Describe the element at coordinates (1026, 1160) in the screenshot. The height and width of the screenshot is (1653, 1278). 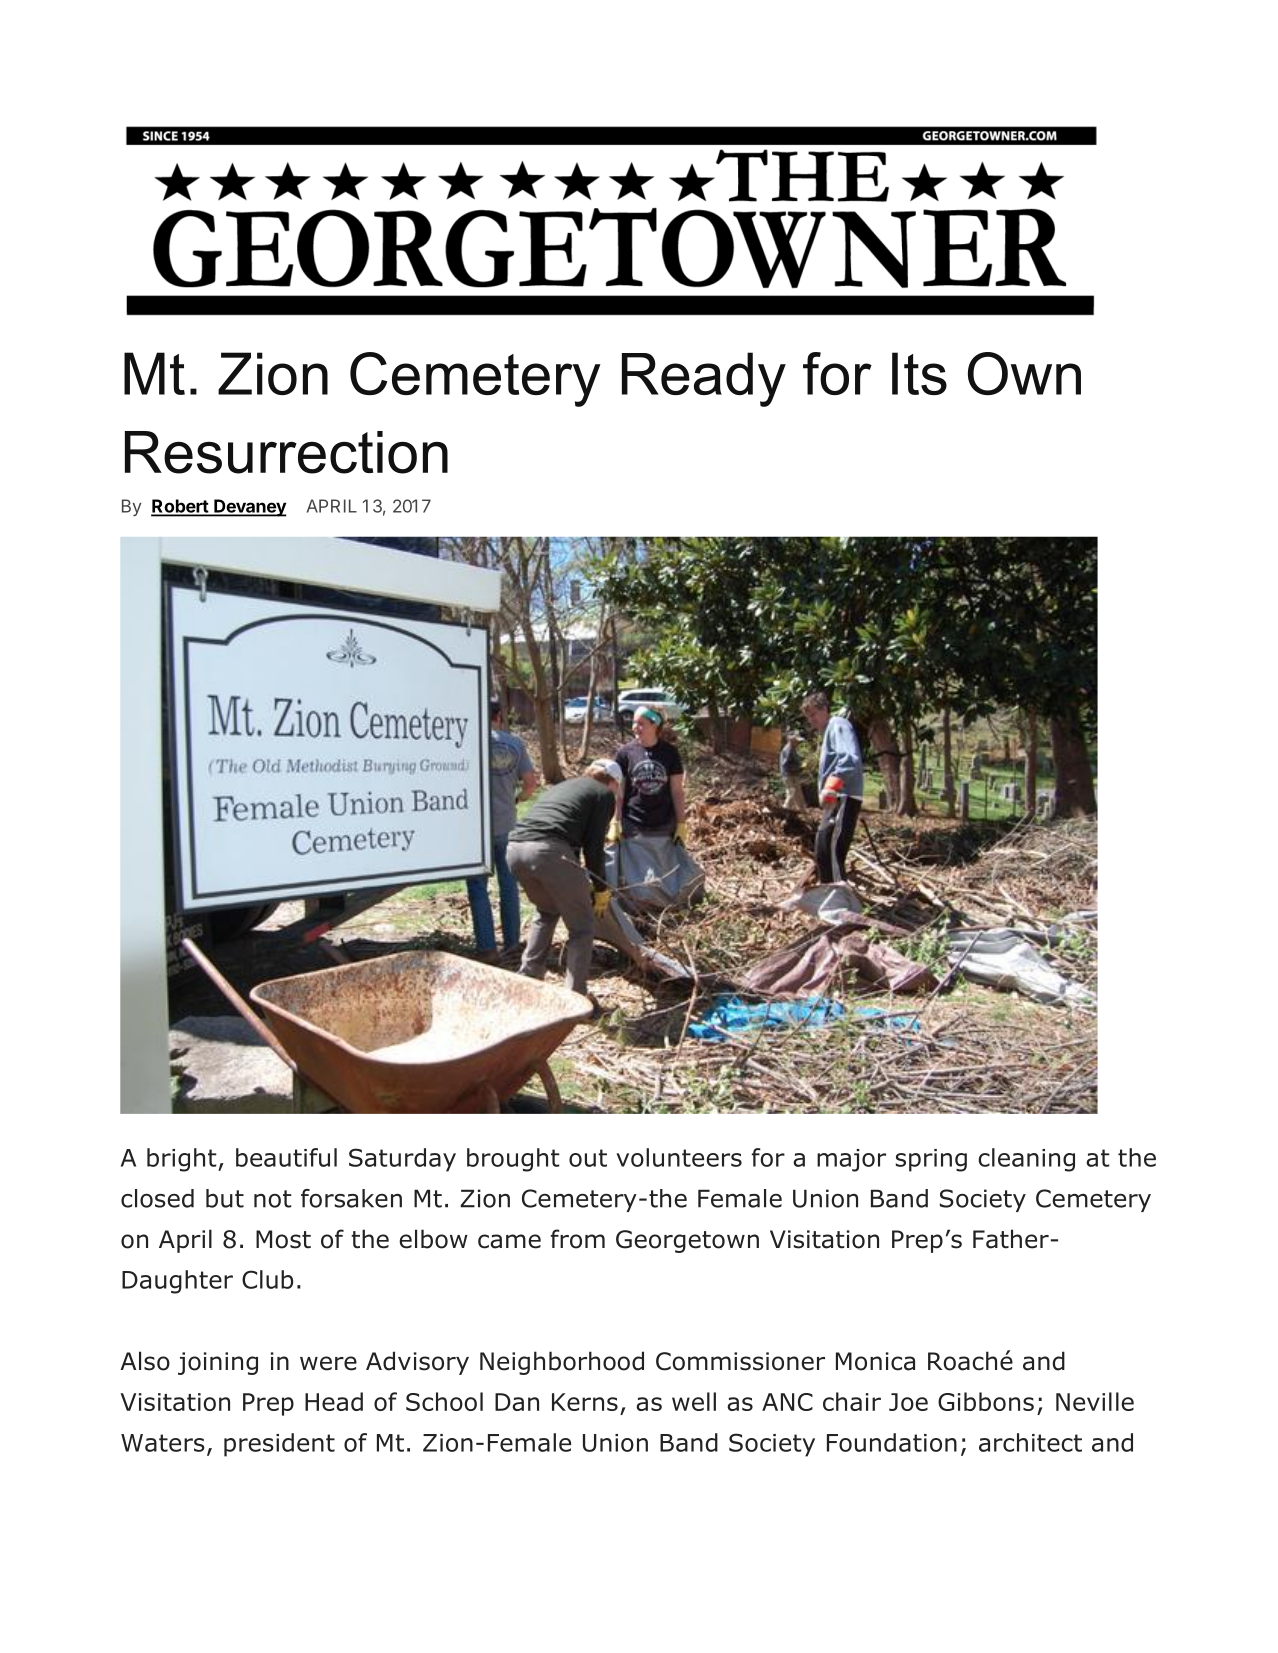
I see `cleaning` at that location.
